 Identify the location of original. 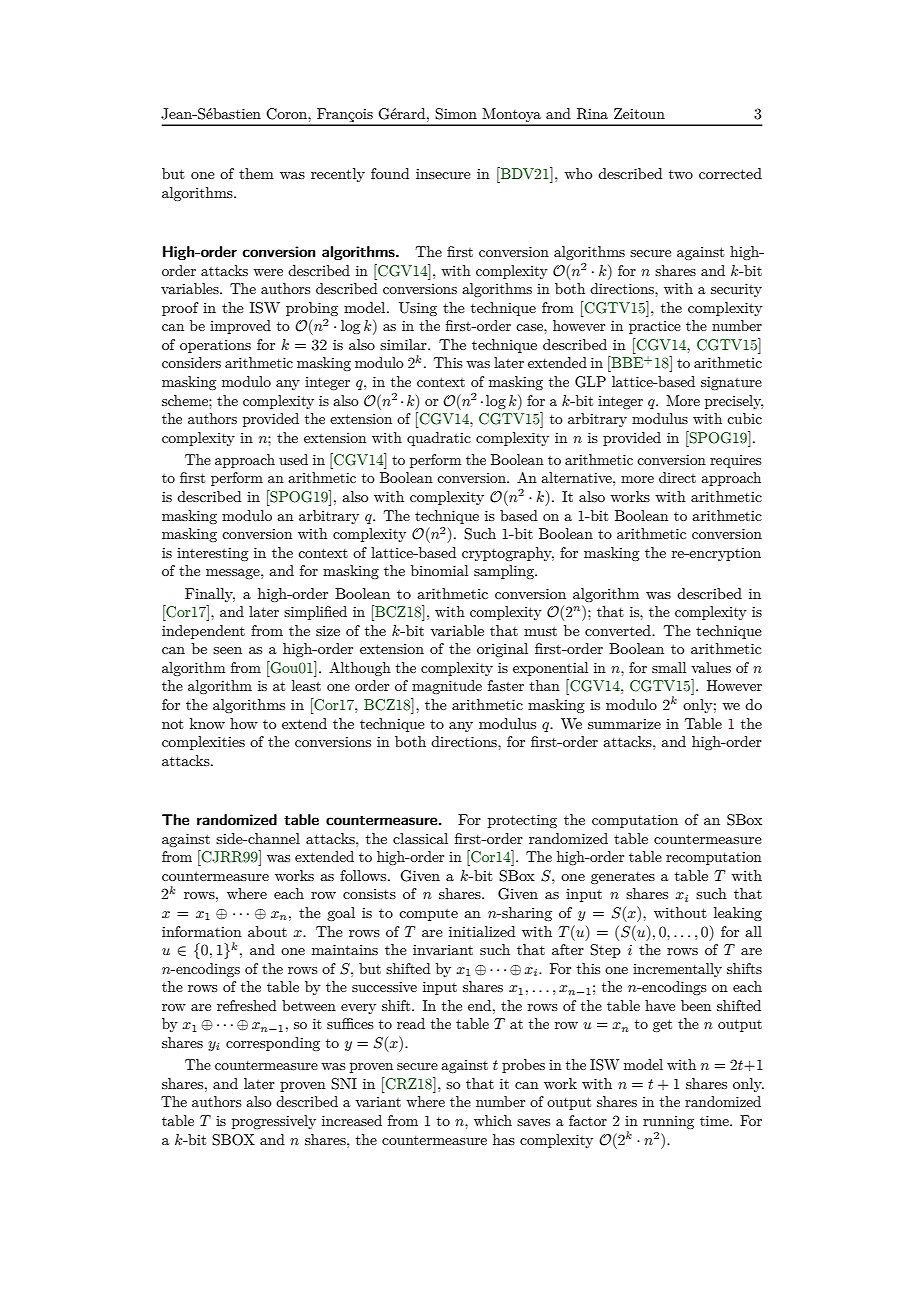
(502, 650).
